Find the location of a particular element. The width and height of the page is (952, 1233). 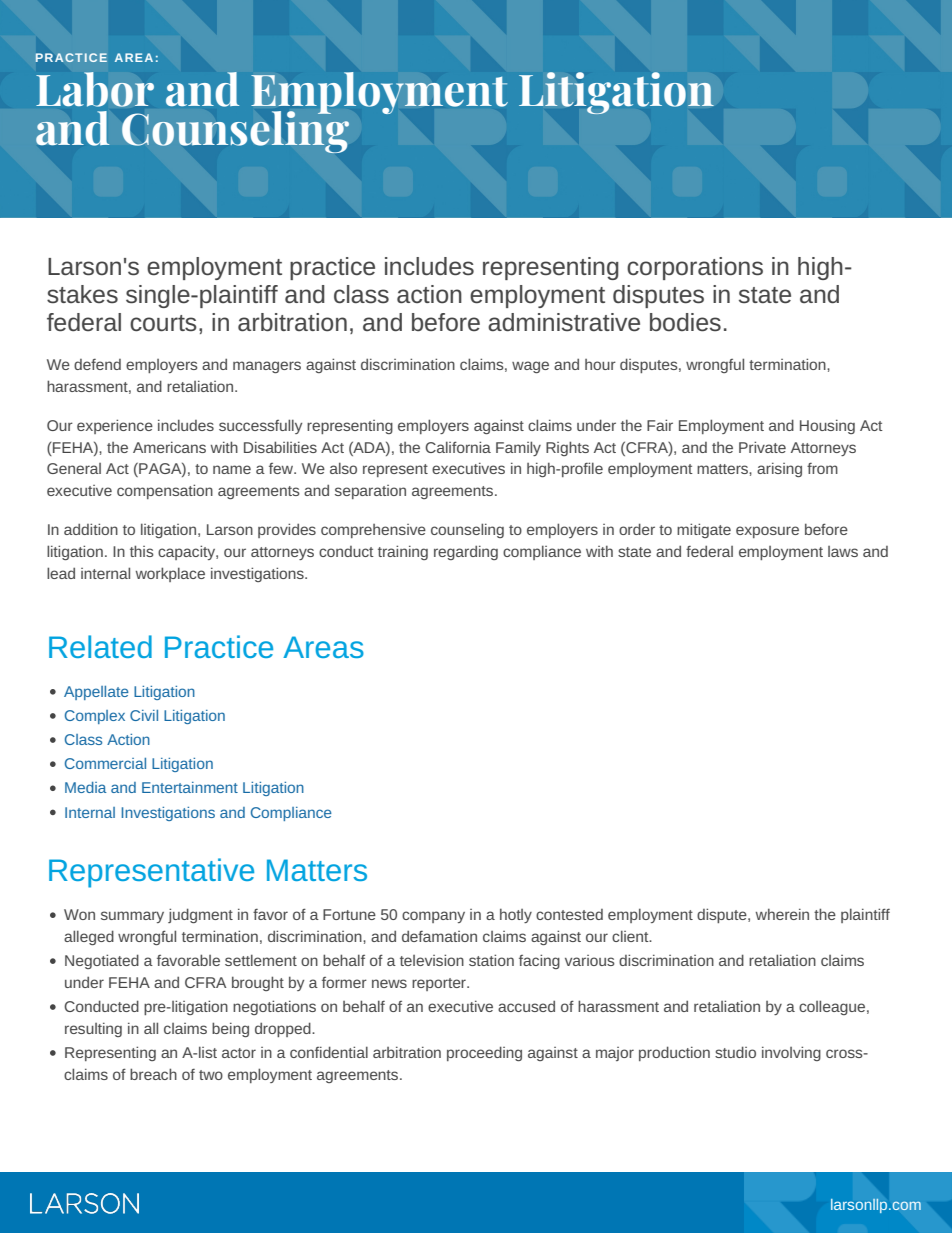

Entertainment is located at coordinates (190, 787).
